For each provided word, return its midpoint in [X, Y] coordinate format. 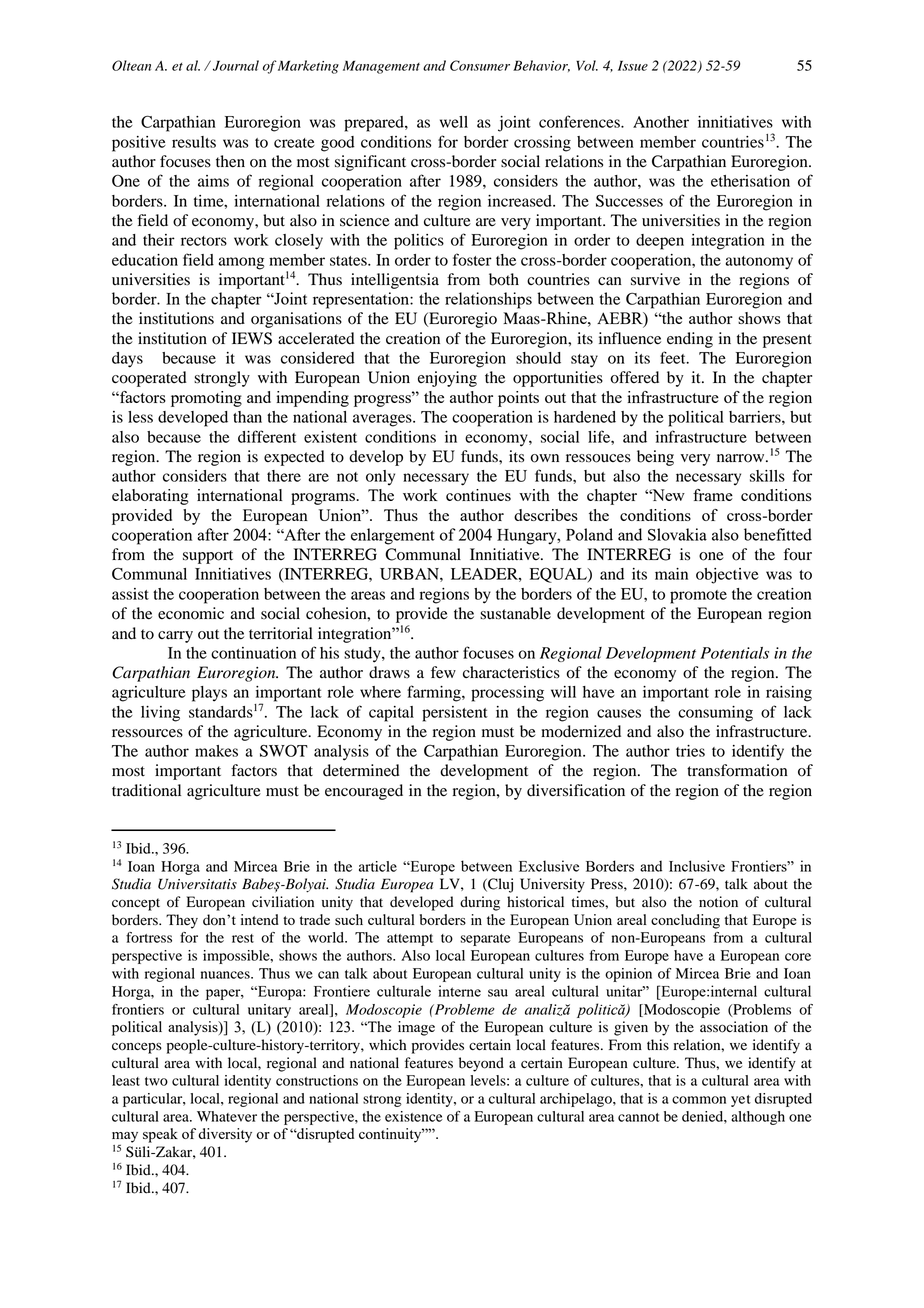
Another [661, 122]
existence [414, 1116]
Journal [236, 65]
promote [698, 597]
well [454, 122]
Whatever [227, 1116]
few [443, 672]
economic [191, 613]
